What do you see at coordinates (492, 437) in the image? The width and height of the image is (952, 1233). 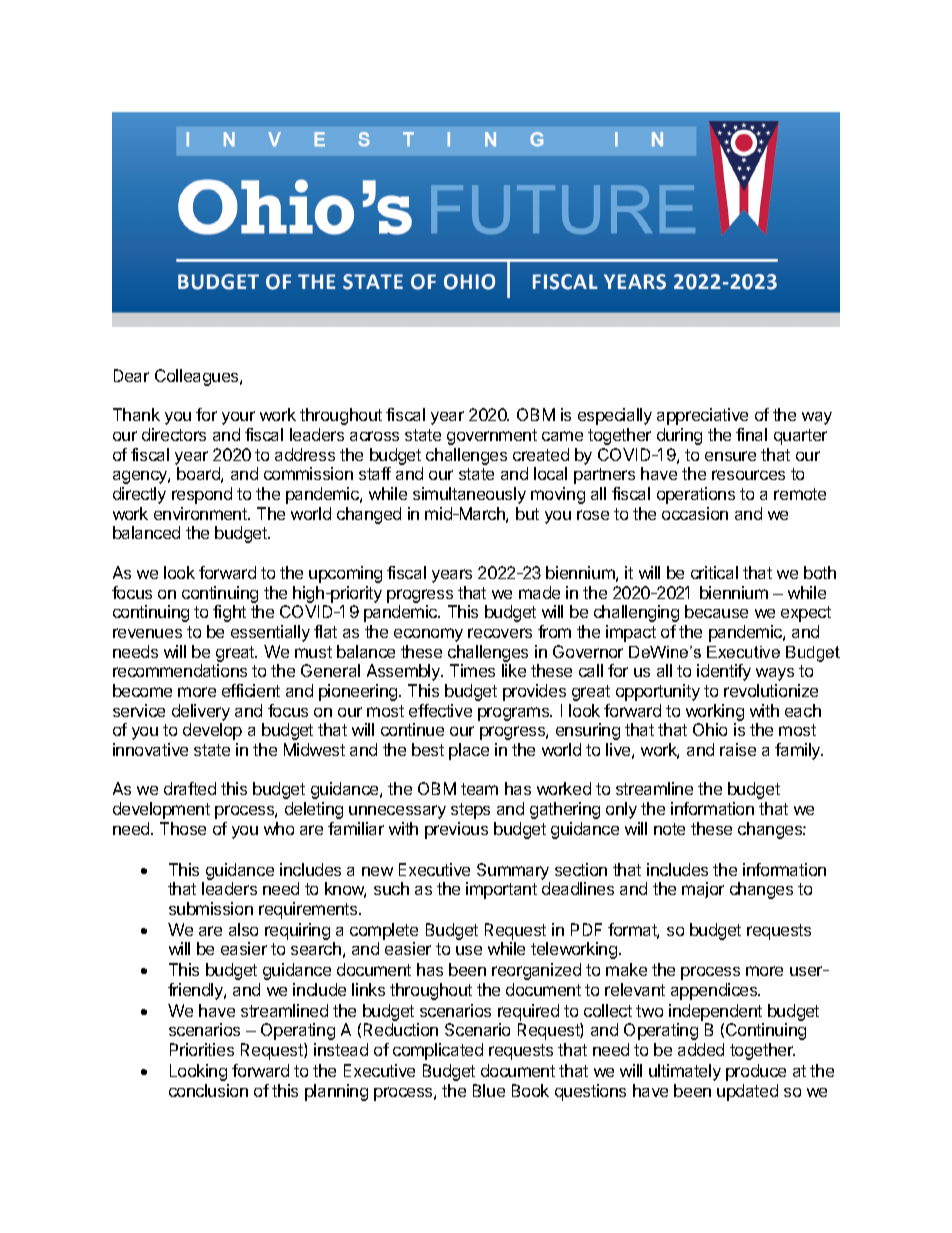 I see `government` at bounding box center [492, 437].
